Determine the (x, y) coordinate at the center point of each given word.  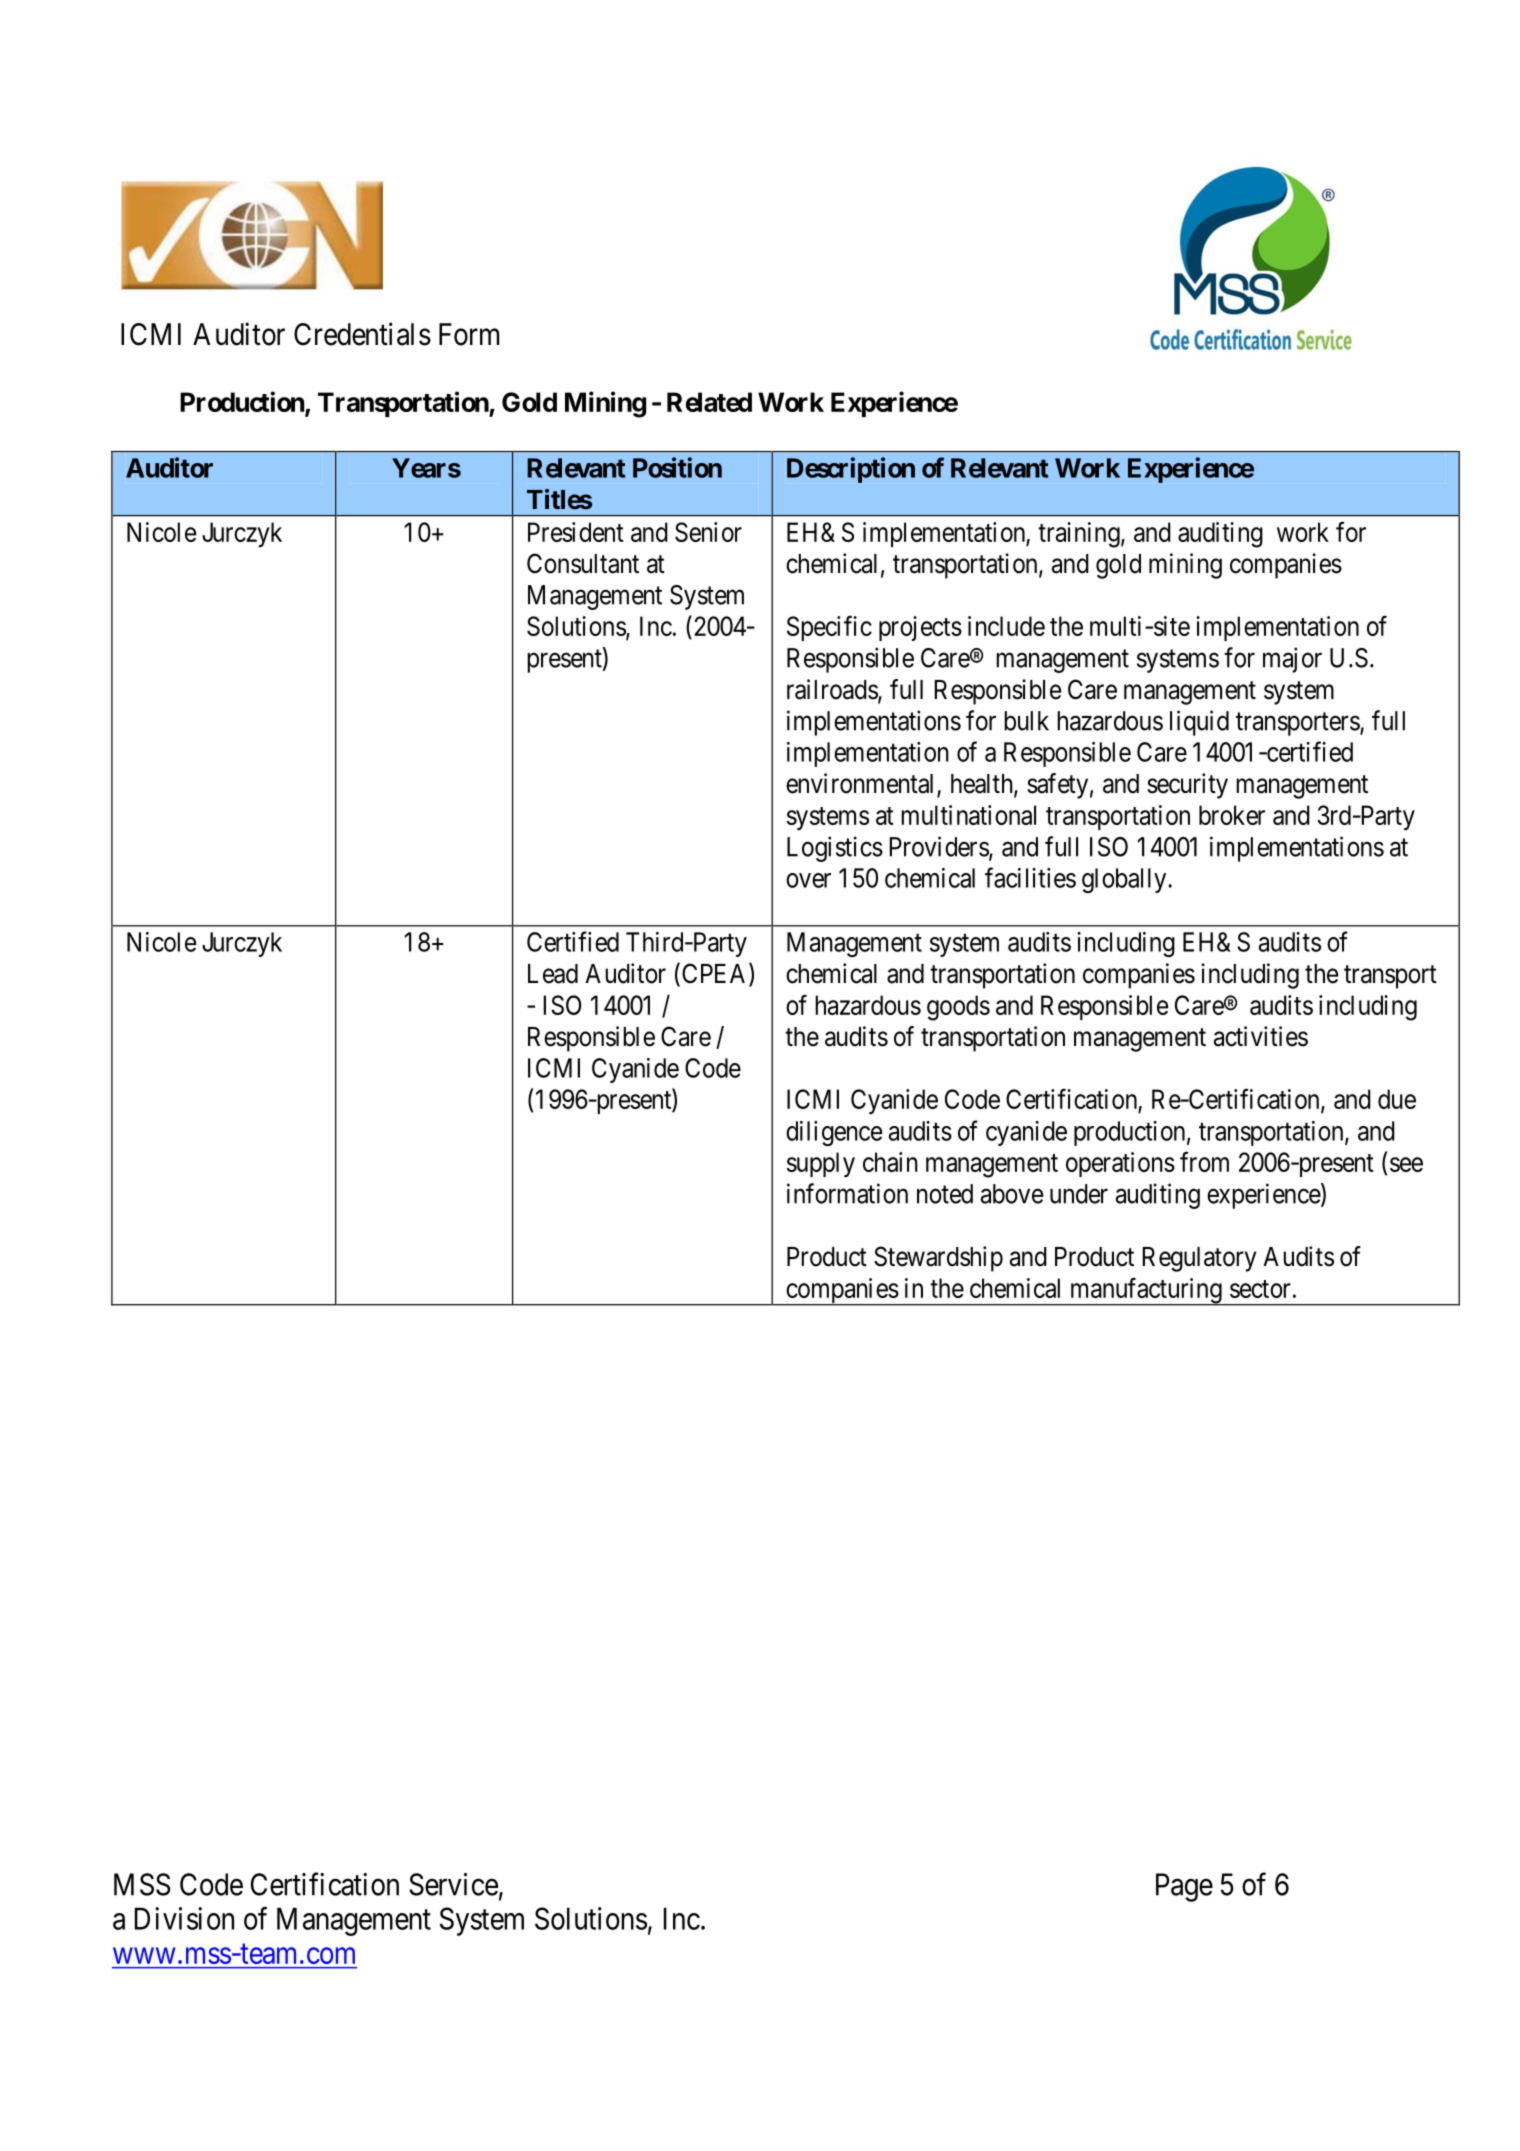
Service (453, 1884)
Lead (553, 974)
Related (709, 402)
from (1204, 1161)
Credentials (362, 334)
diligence (834, 1133)
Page (1184, 1887)
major (1292, 660)
